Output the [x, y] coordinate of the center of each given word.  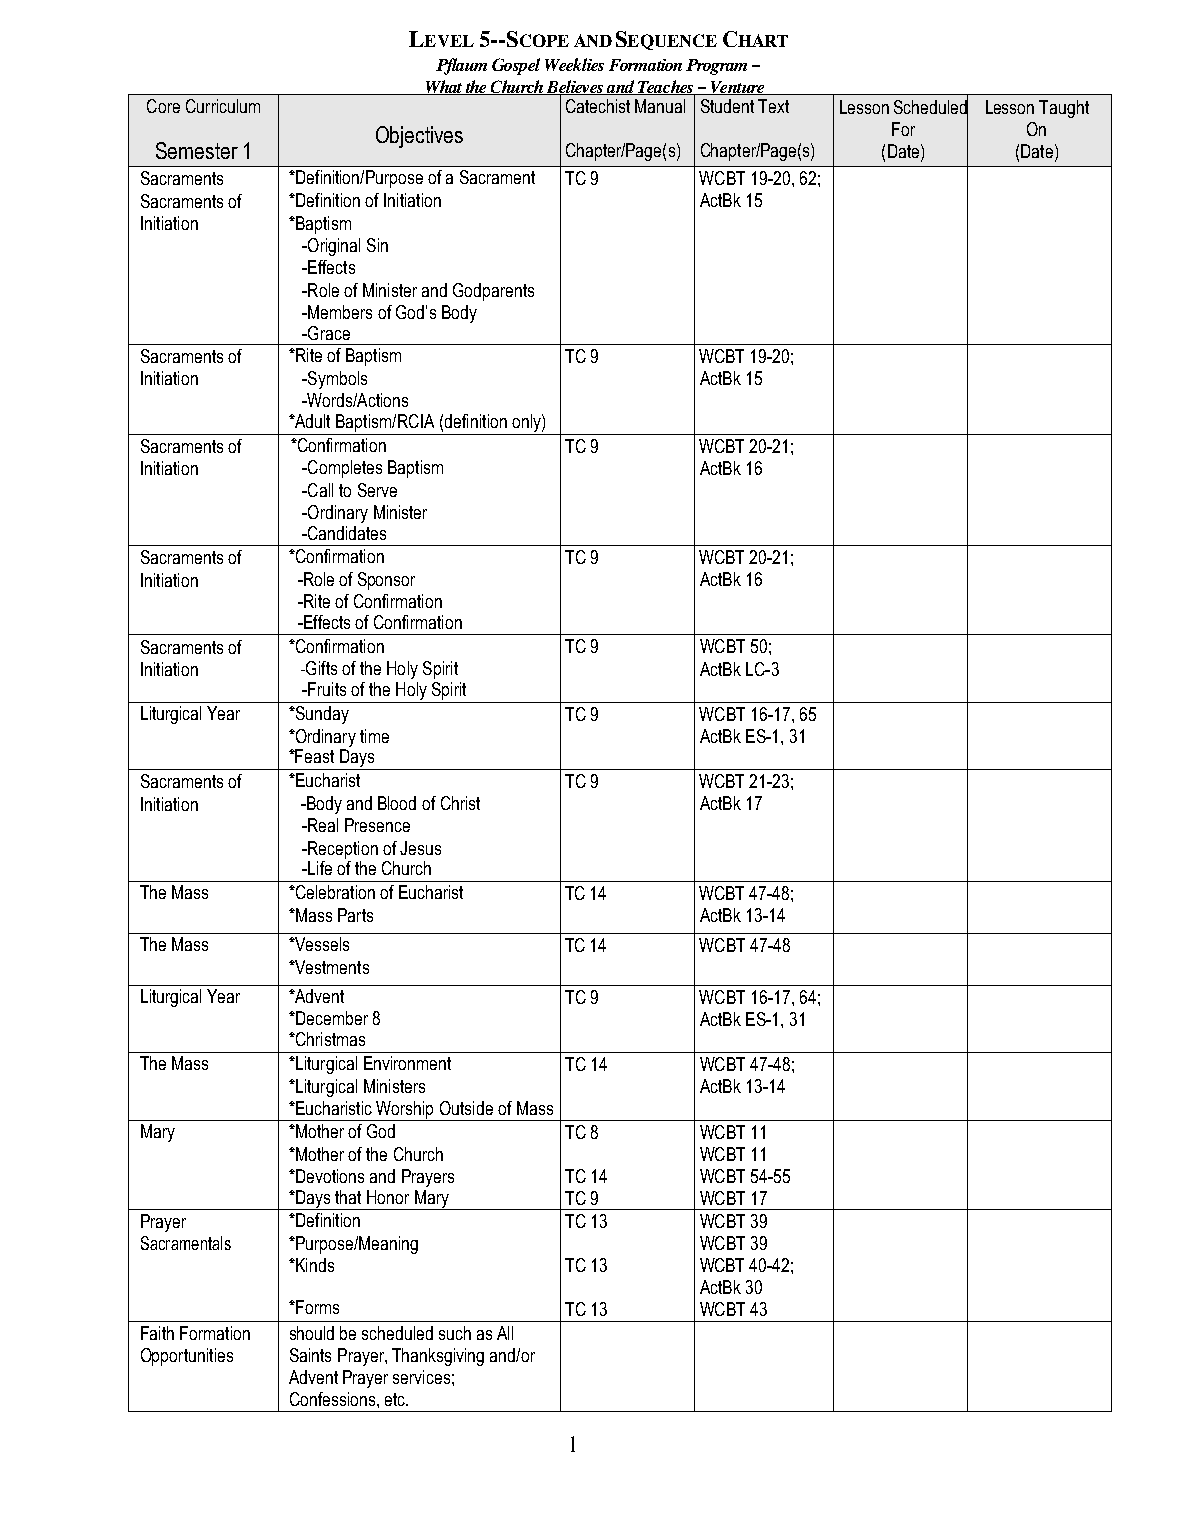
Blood [397, 803]
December [331, 1018]
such [455, 1333]
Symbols [336, 380]
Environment [407, 1063]
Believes [575, 88]
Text [773, 106]
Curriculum [223, 106]
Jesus [420, 848]
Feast [314, 756]
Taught [1064, 109]
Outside [466, 1108]
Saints [310, 1355]
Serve [377, 490]
